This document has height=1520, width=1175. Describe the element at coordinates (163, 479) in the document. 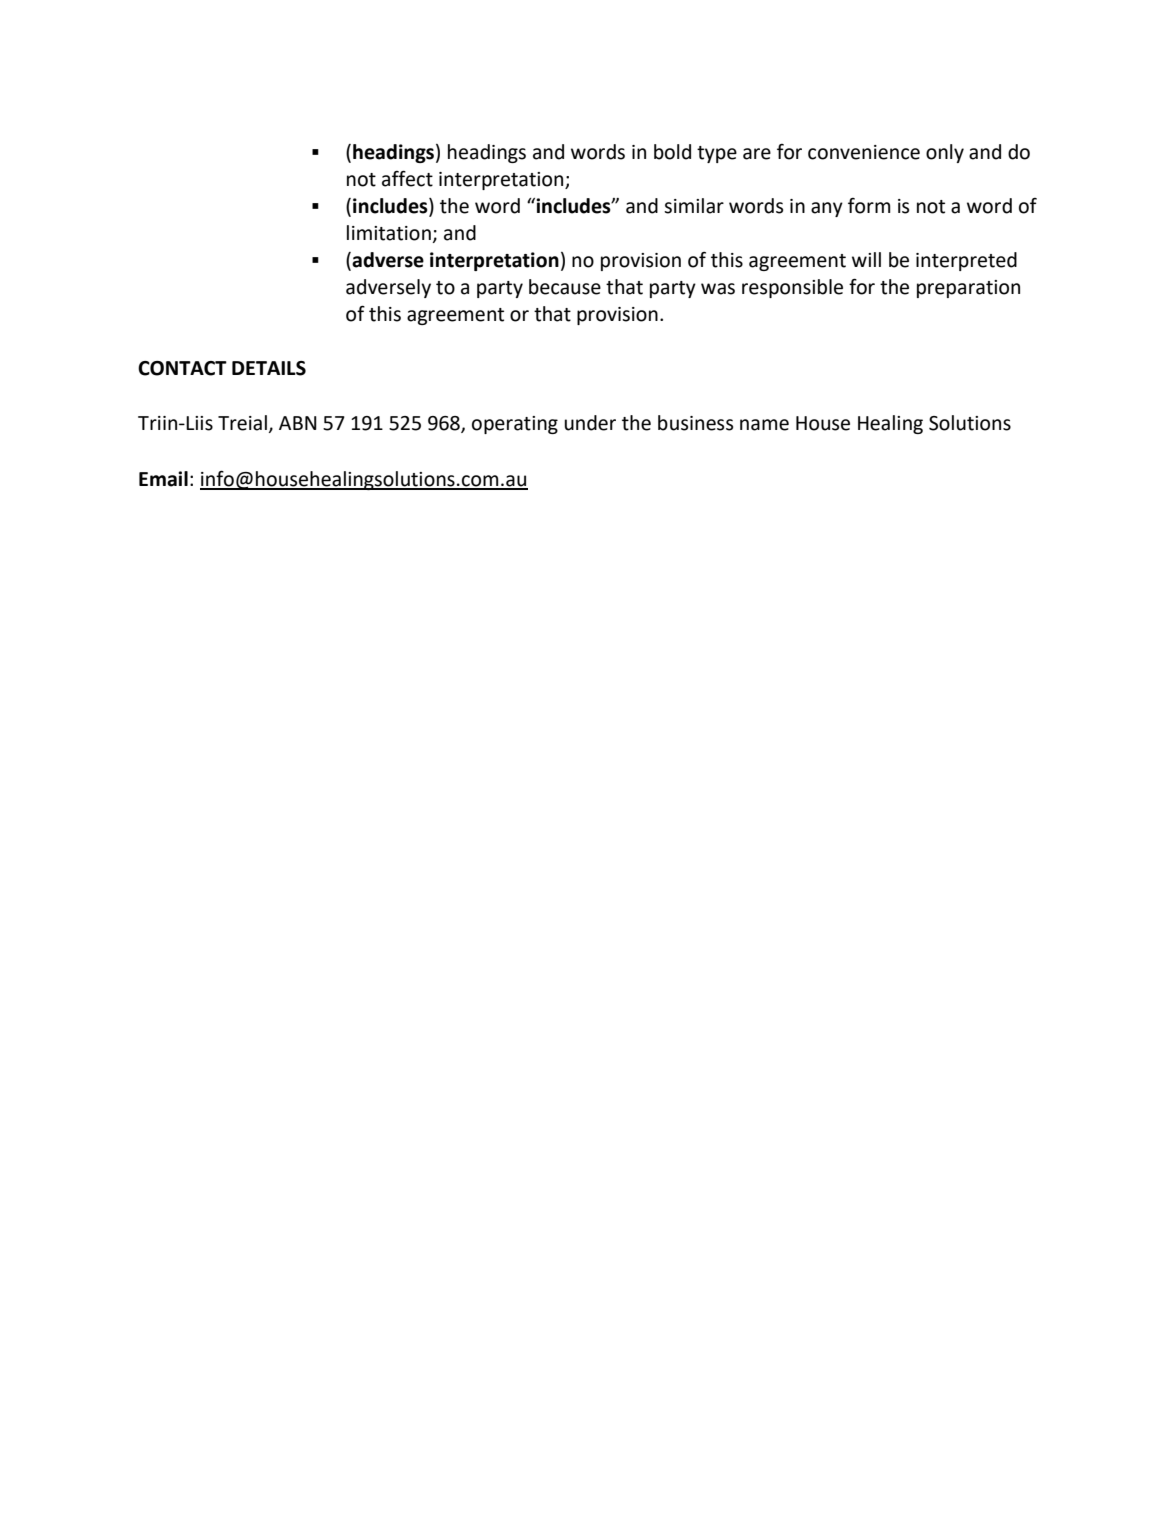

I see `Email` at that location.
